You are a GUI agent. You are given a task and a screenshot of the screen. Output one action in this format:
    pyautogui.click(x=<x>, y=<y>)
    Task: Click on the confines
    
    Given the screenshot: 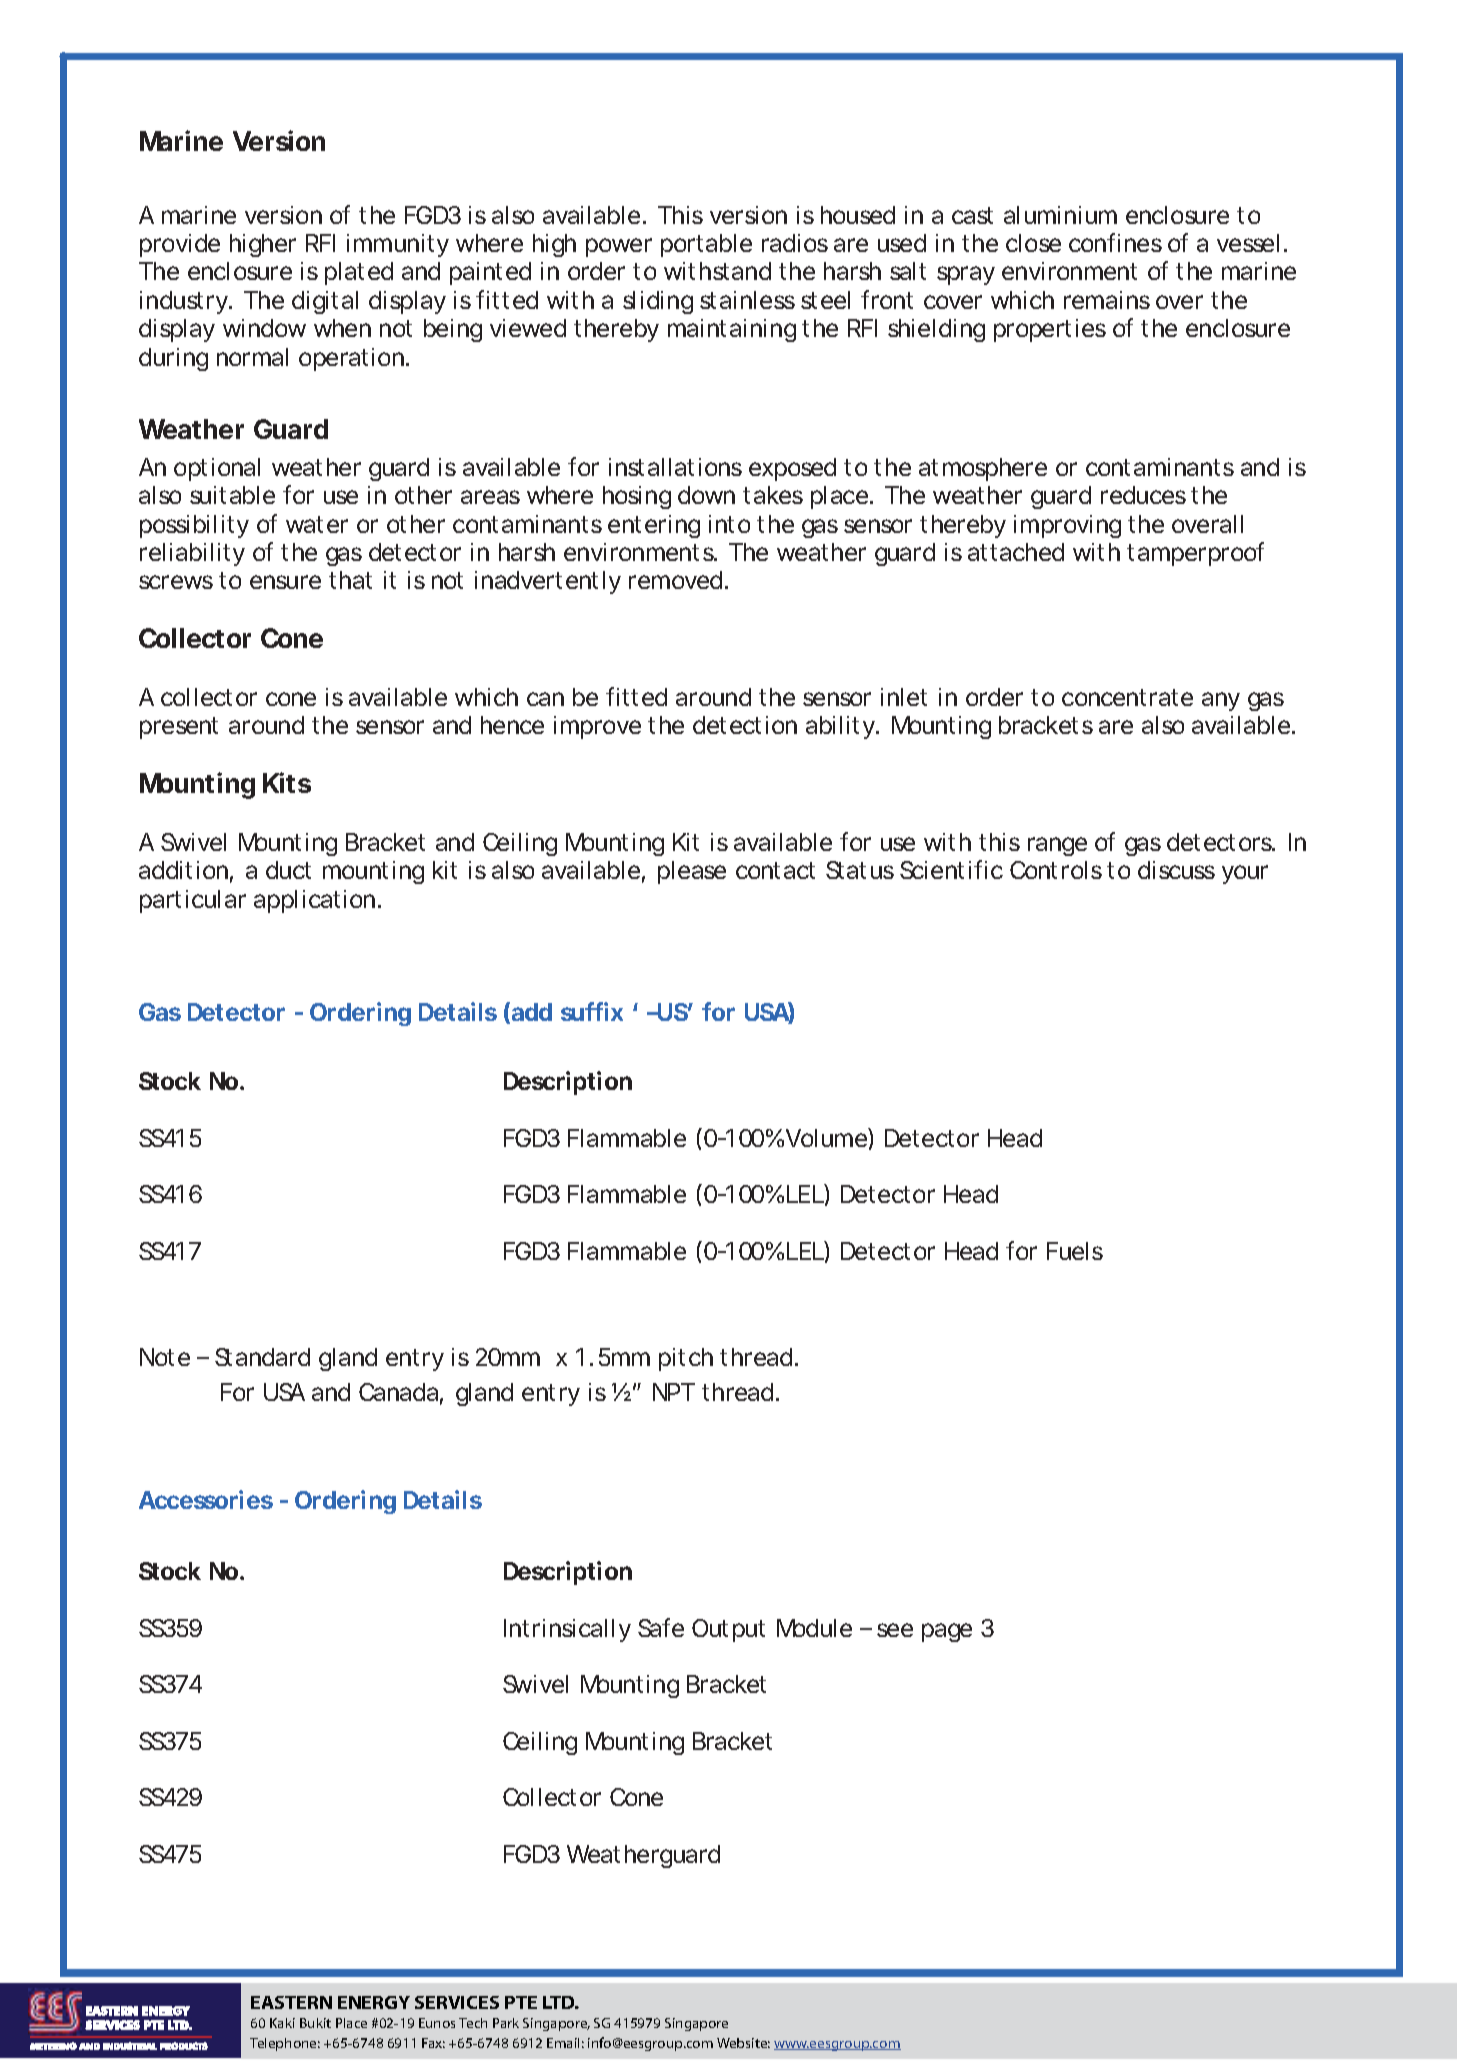 What is the action you would take?
    pyautogui.click(x=1115, y=242)
